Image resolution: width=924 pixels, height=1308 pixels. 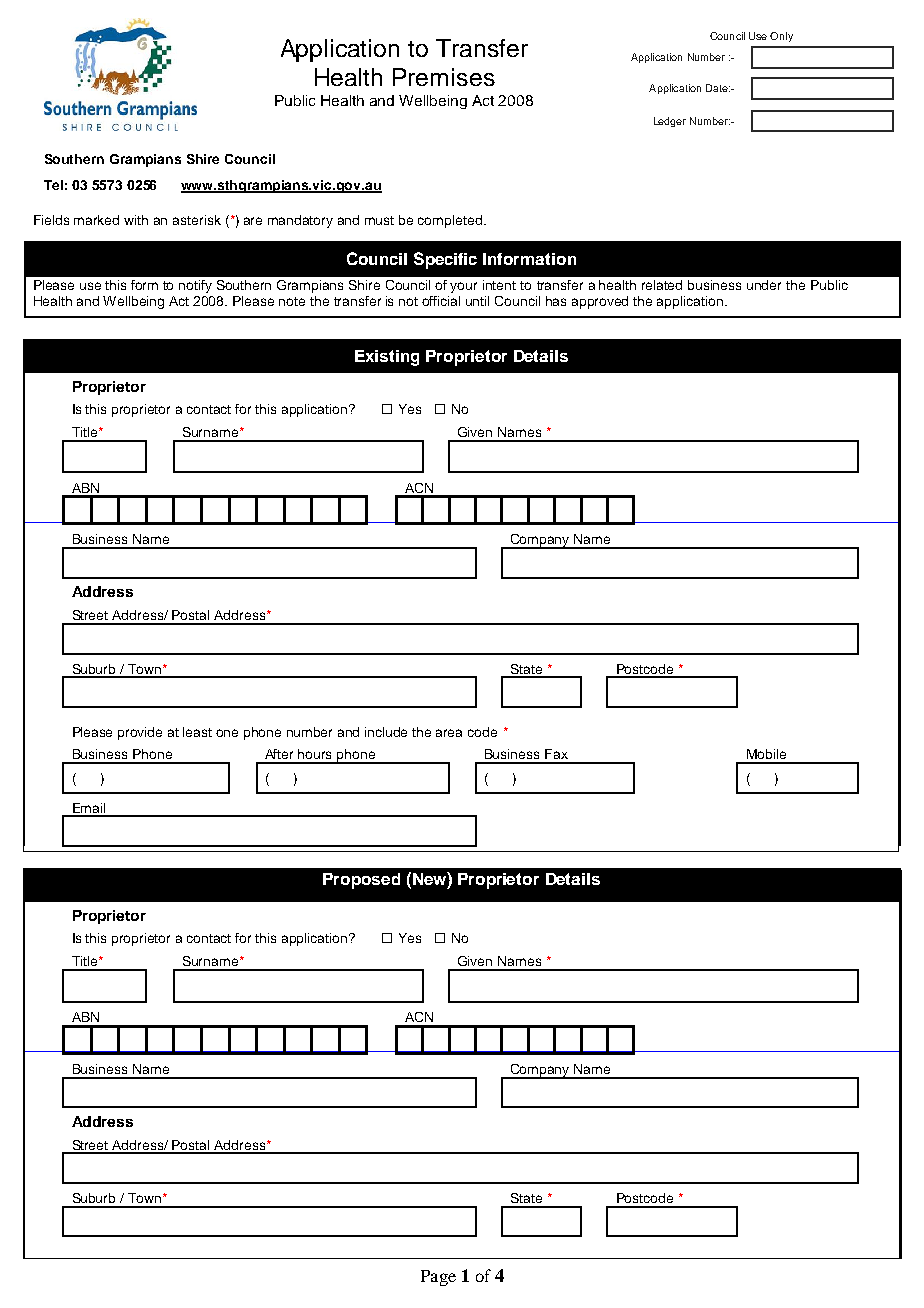 I want to click on Page, so click(x=438, y=1278).
